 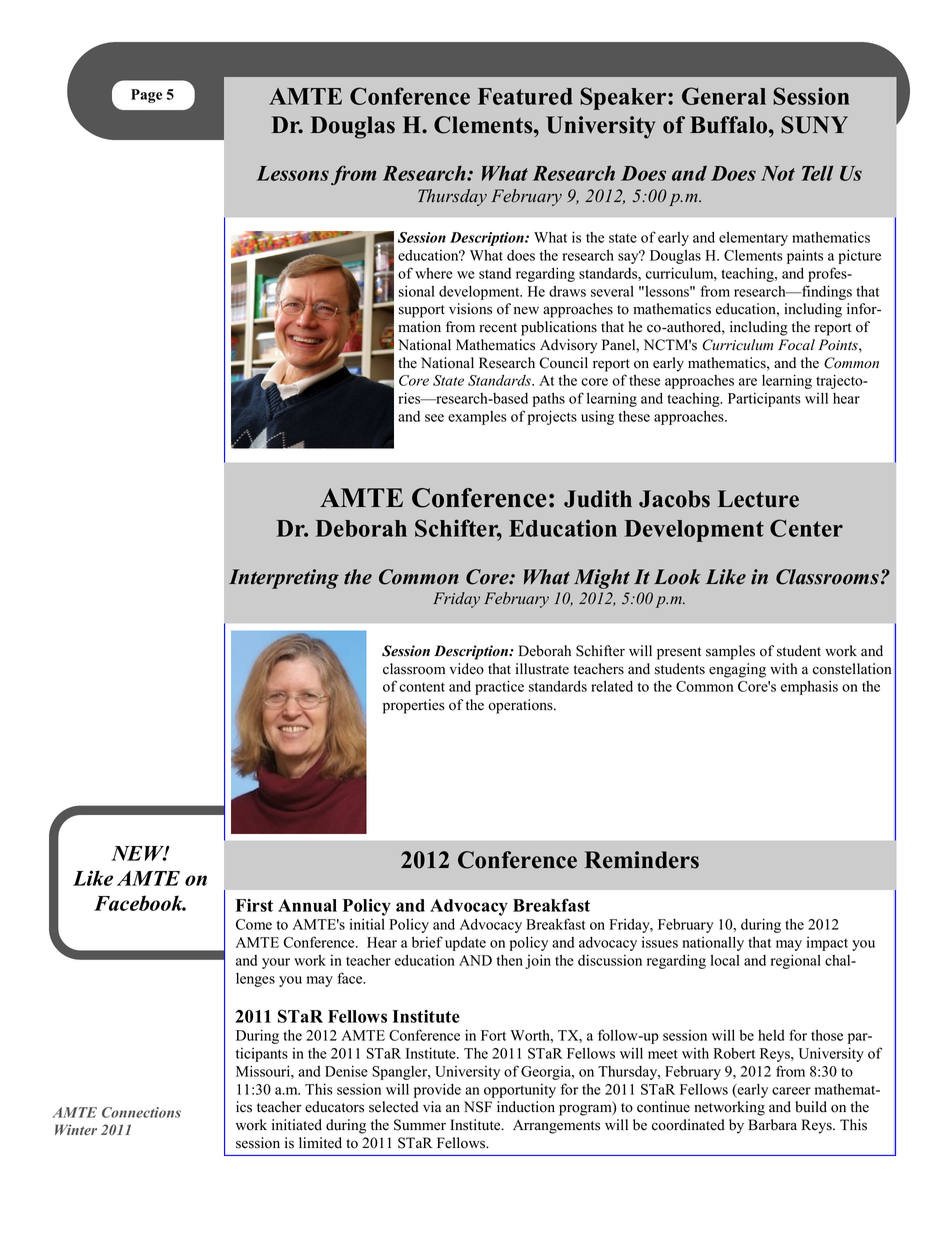 What do you see at coordinates (254, 905) in the screenshot?
I see `First` at bounding box center [254, 905].
